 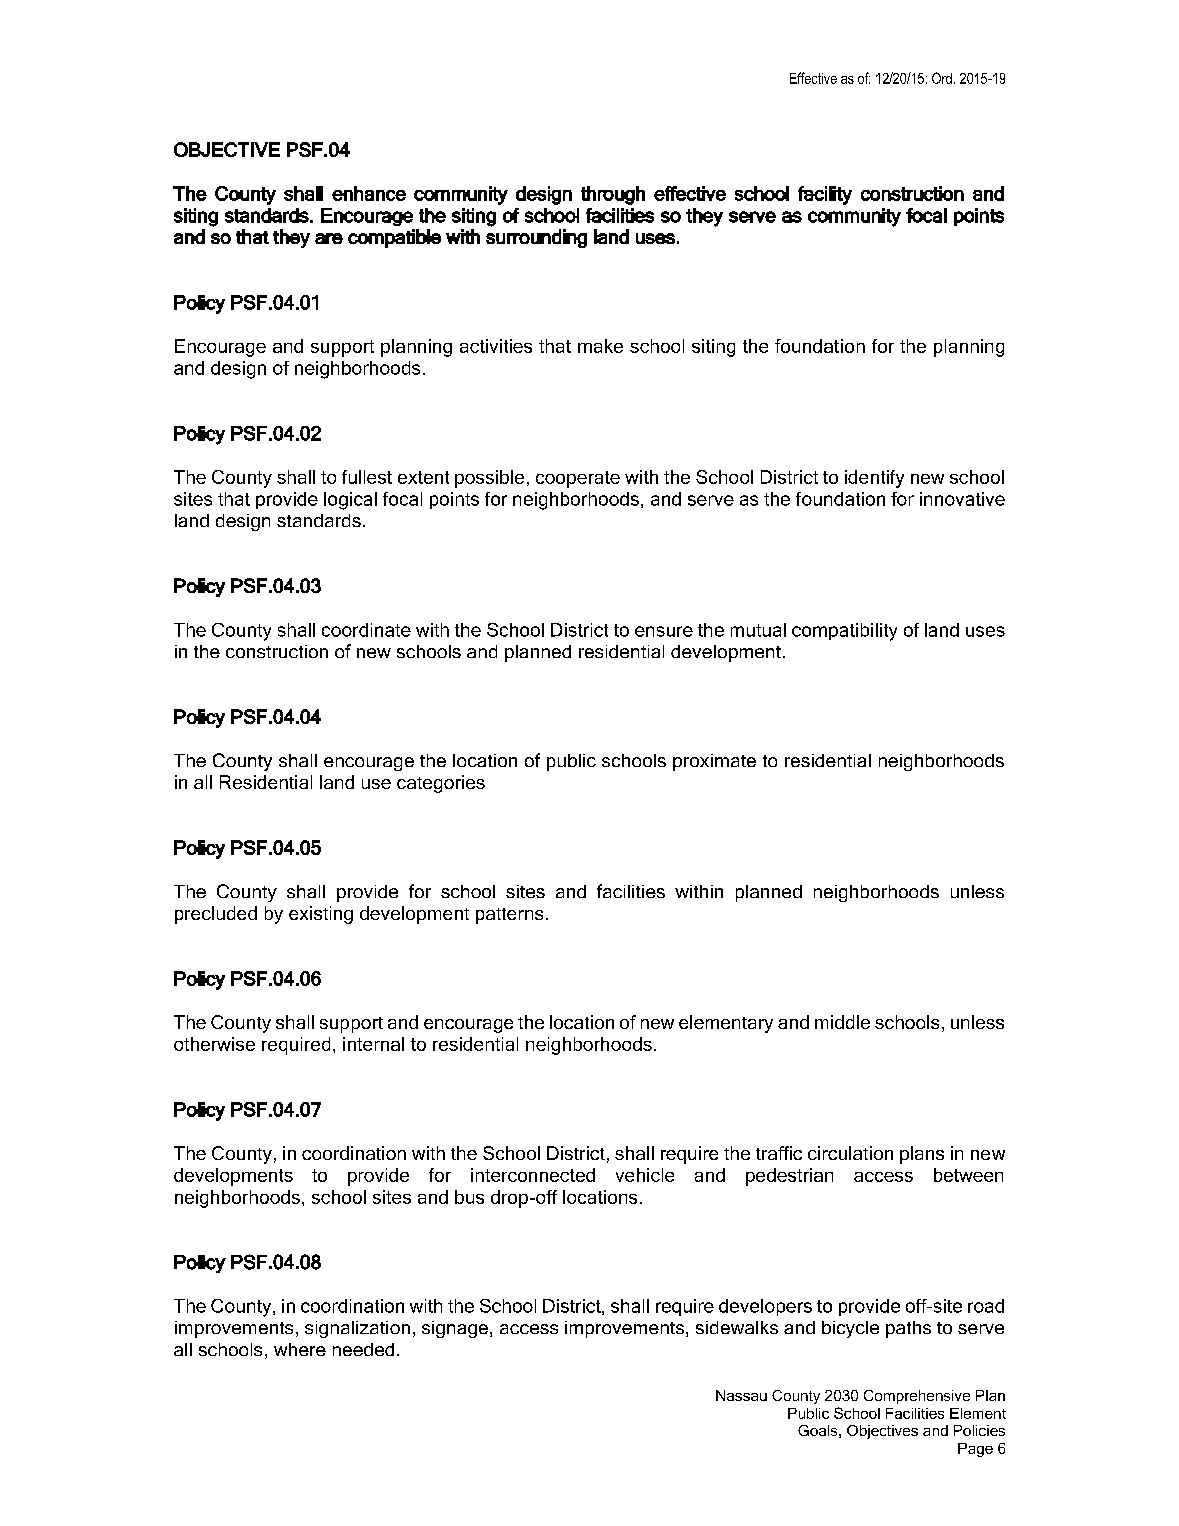 I want to click on cooperate, so click(x=578, y=479).
